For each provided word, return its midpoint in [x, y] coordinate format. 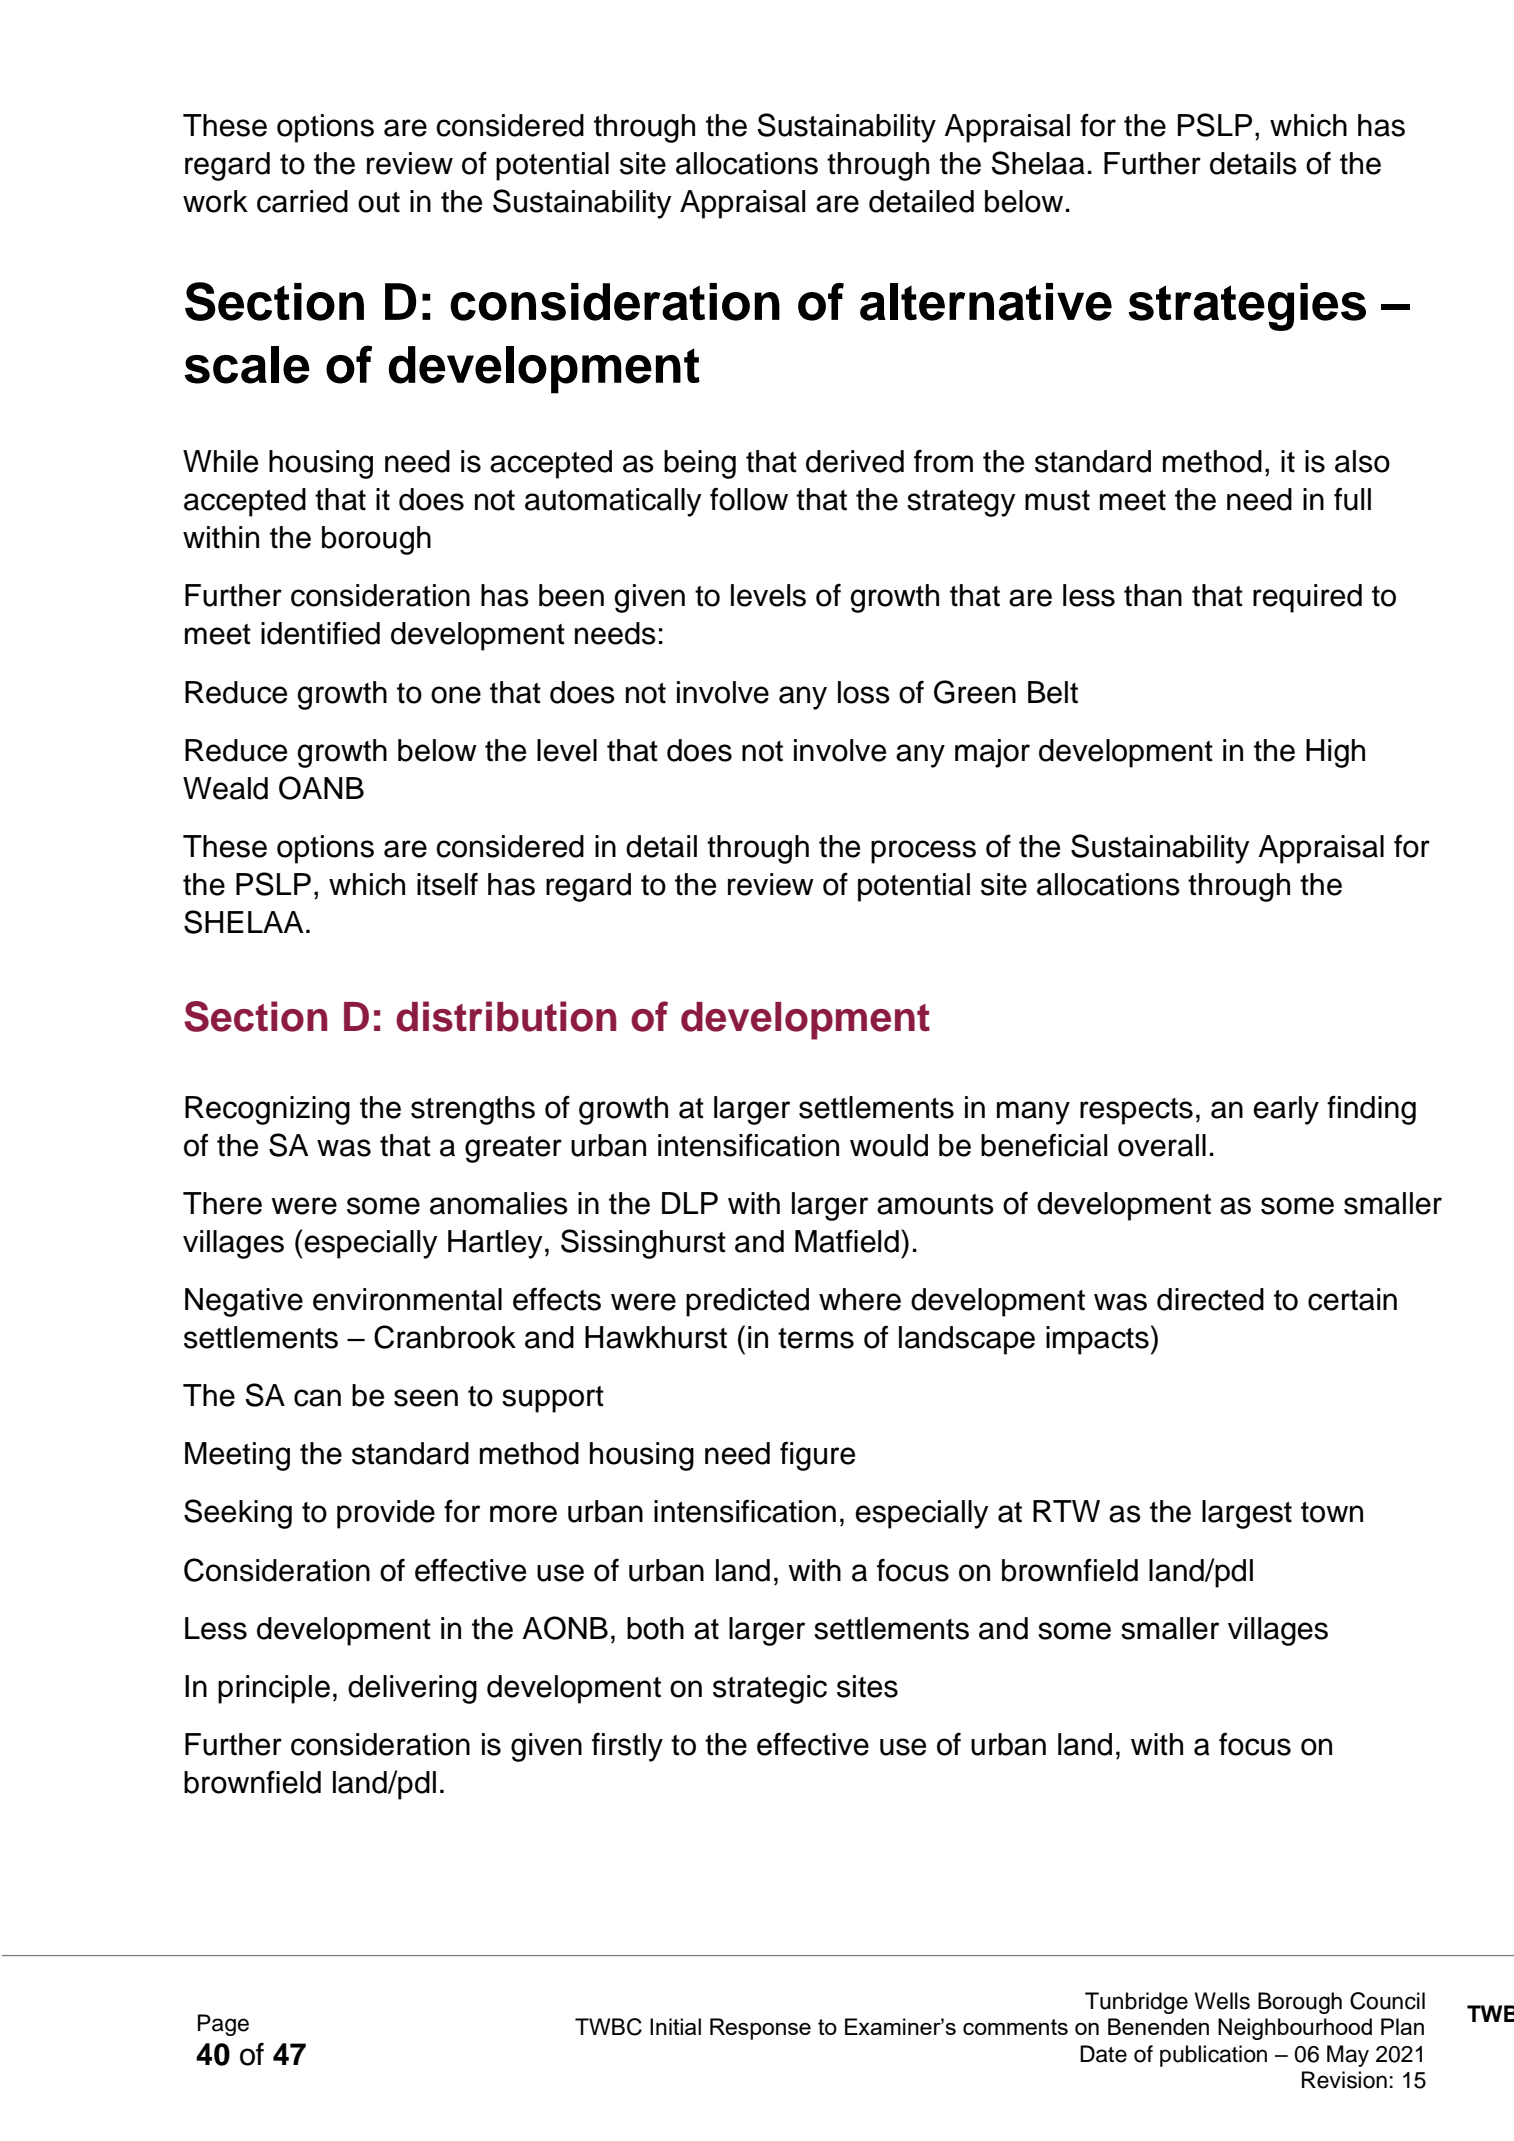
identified [320, 633]
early [1286, 1110]
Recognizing [267, 1110]
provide [386, 1514]
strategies [1247, 307]
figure [817, 1456]
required [1307, 598]
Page [223, 2025]
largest [1247, 1514]
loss [864, 692]
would [889, 1145]
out [379, 202]
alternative [986, 302]
